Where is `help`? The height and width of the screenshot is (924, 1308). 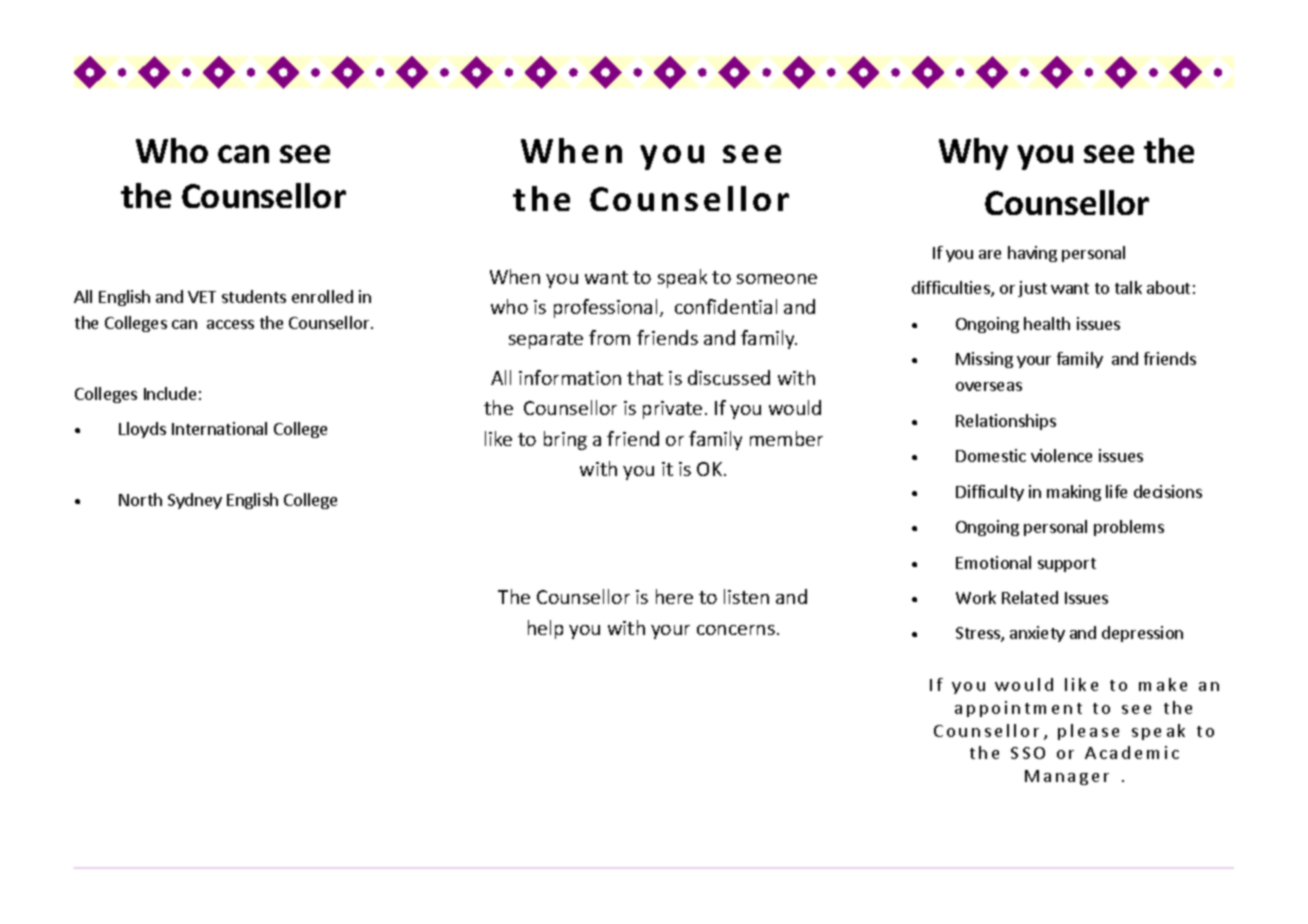
help is located at coordinates (545, 629).
